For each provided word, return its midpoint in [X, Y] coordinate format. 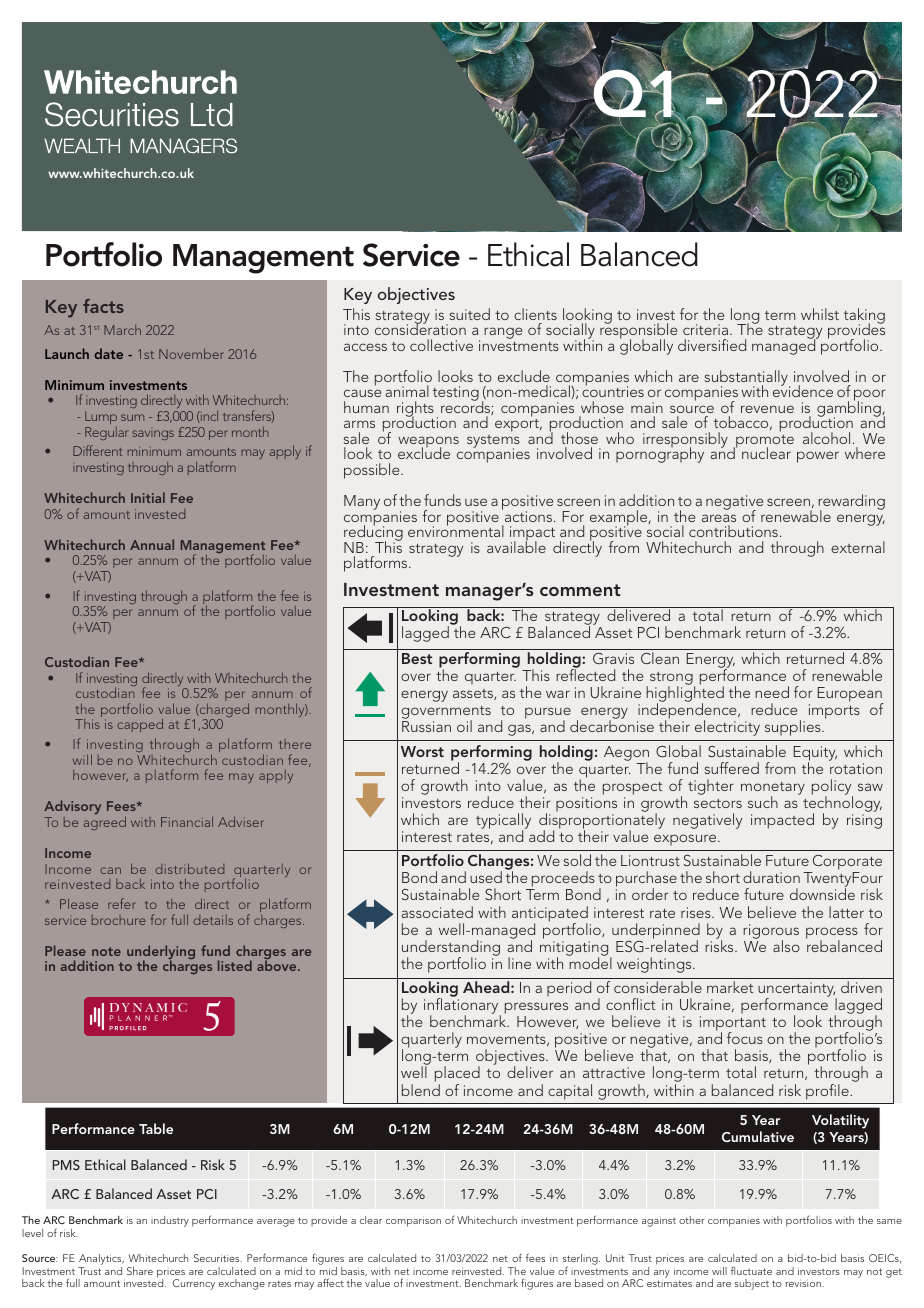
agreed [105, 823]
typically [503, 822]
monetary [773, 789]
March [122, 330]
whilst [820, 314]
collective [441, 345]
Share [140, 1271]
